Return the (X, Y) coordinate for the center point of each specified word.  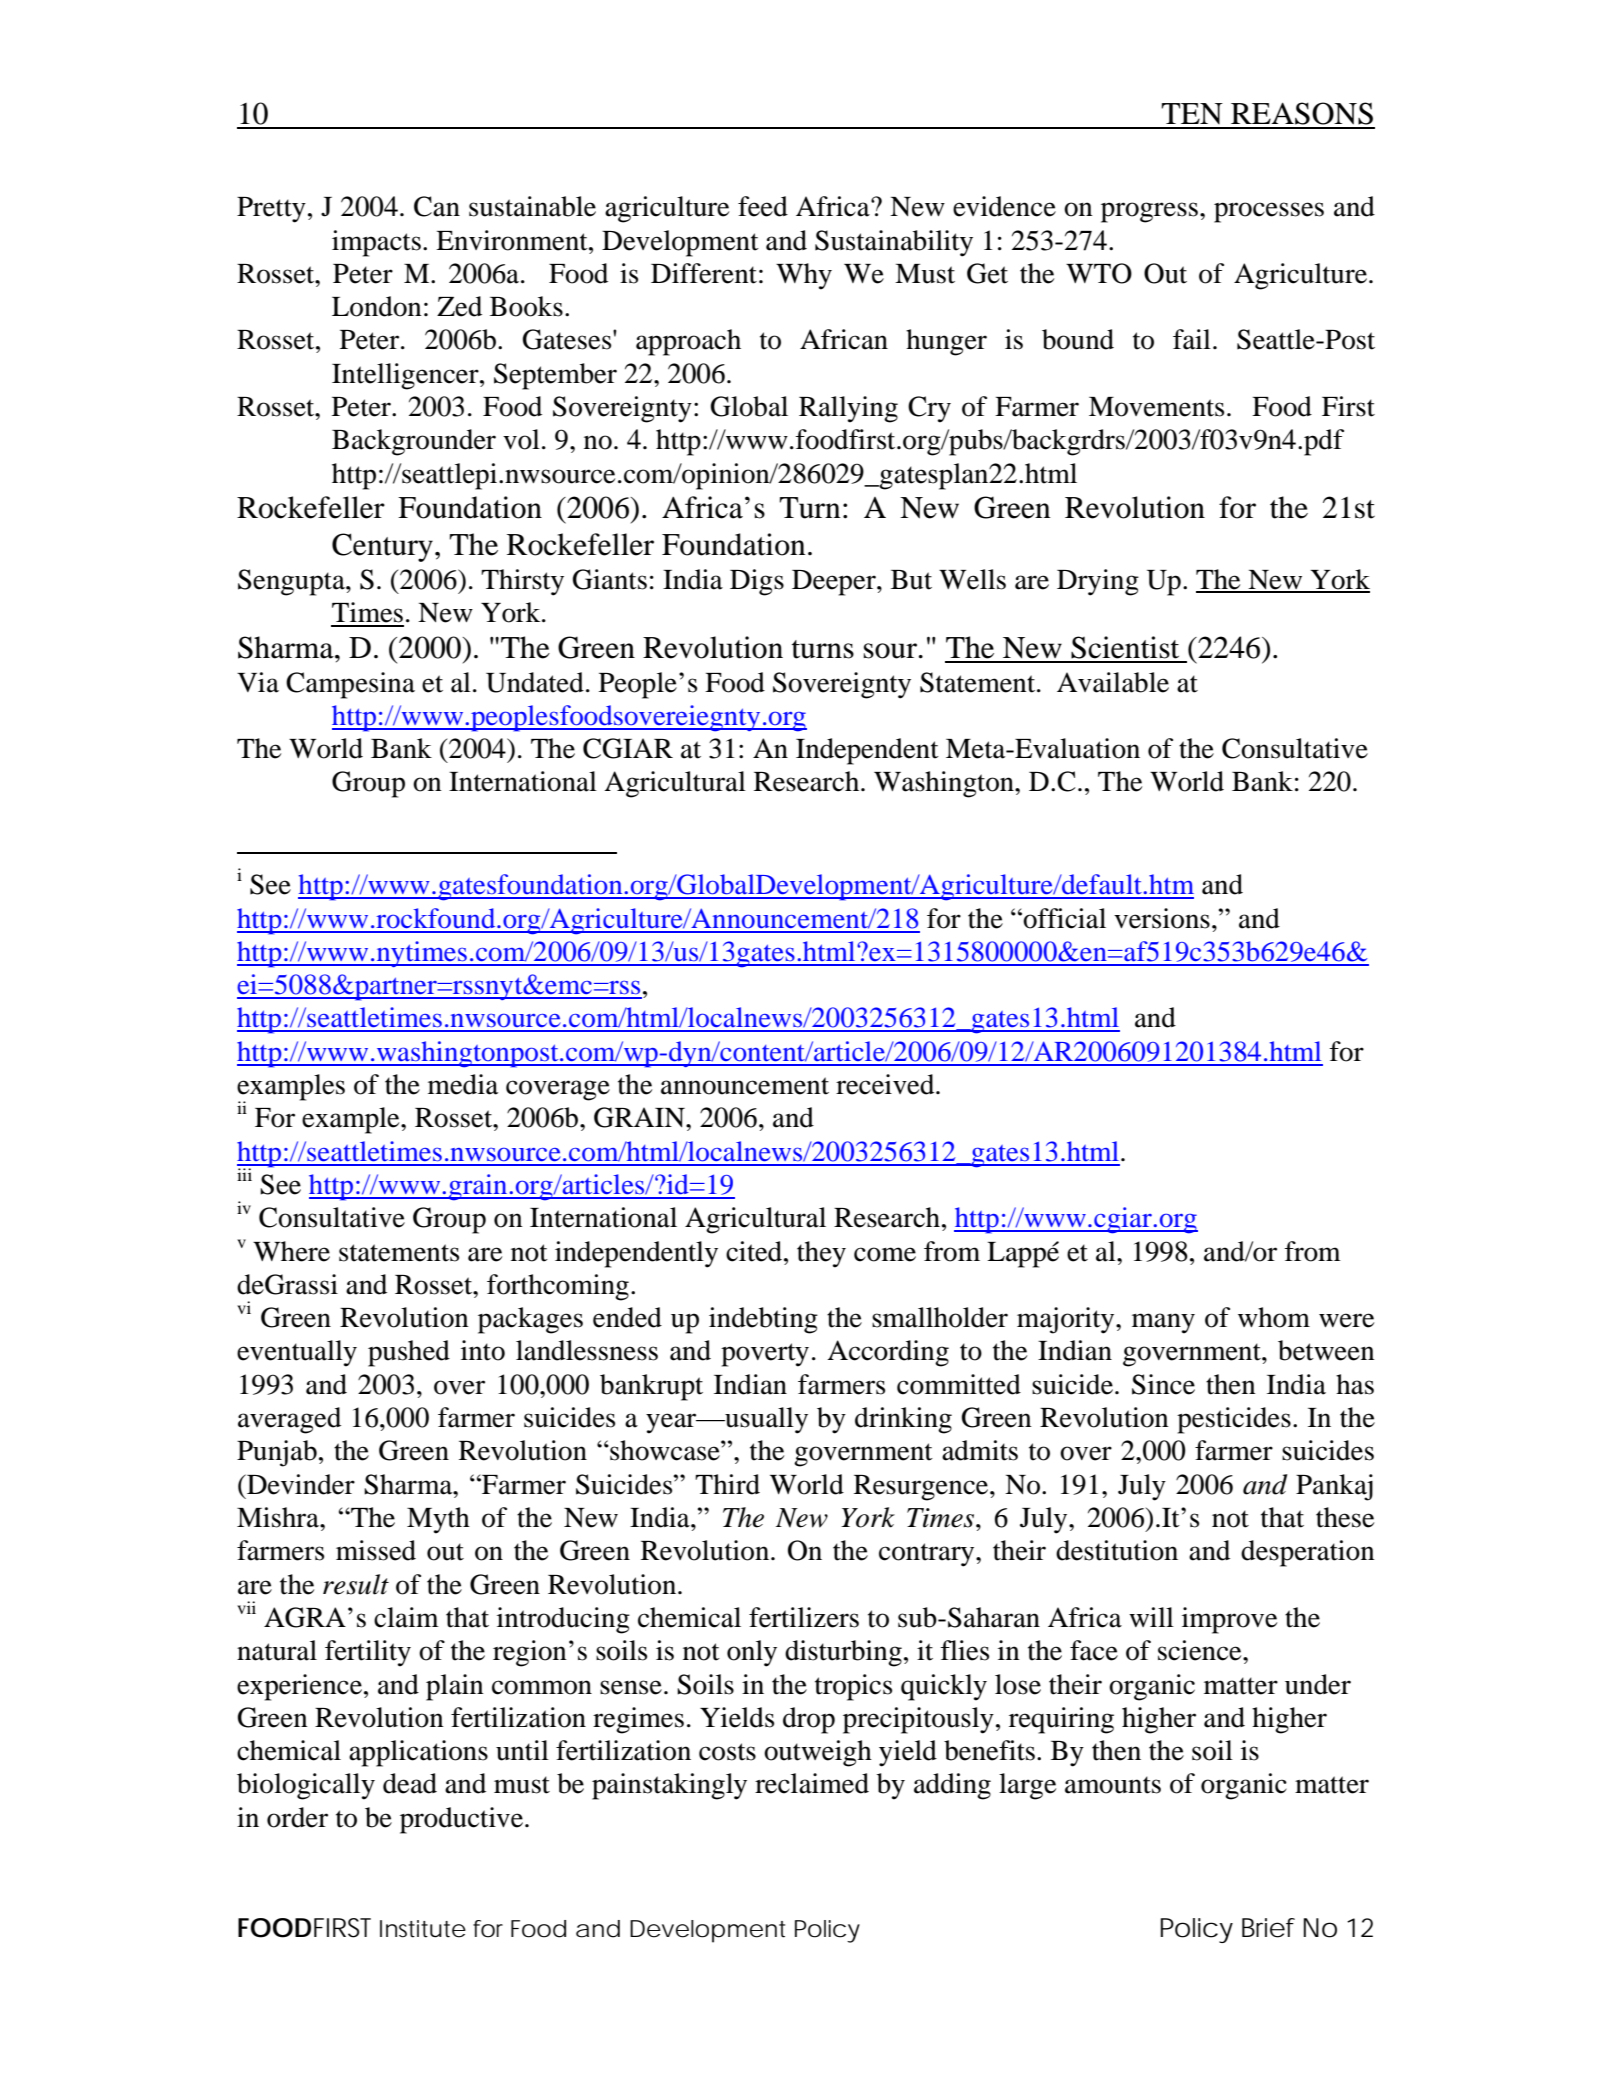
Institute (423, 1929)
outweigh (818, 1753)
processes (1269, 212)
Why (804, 276)
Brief (1268, 1928)
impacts (376, 243)
